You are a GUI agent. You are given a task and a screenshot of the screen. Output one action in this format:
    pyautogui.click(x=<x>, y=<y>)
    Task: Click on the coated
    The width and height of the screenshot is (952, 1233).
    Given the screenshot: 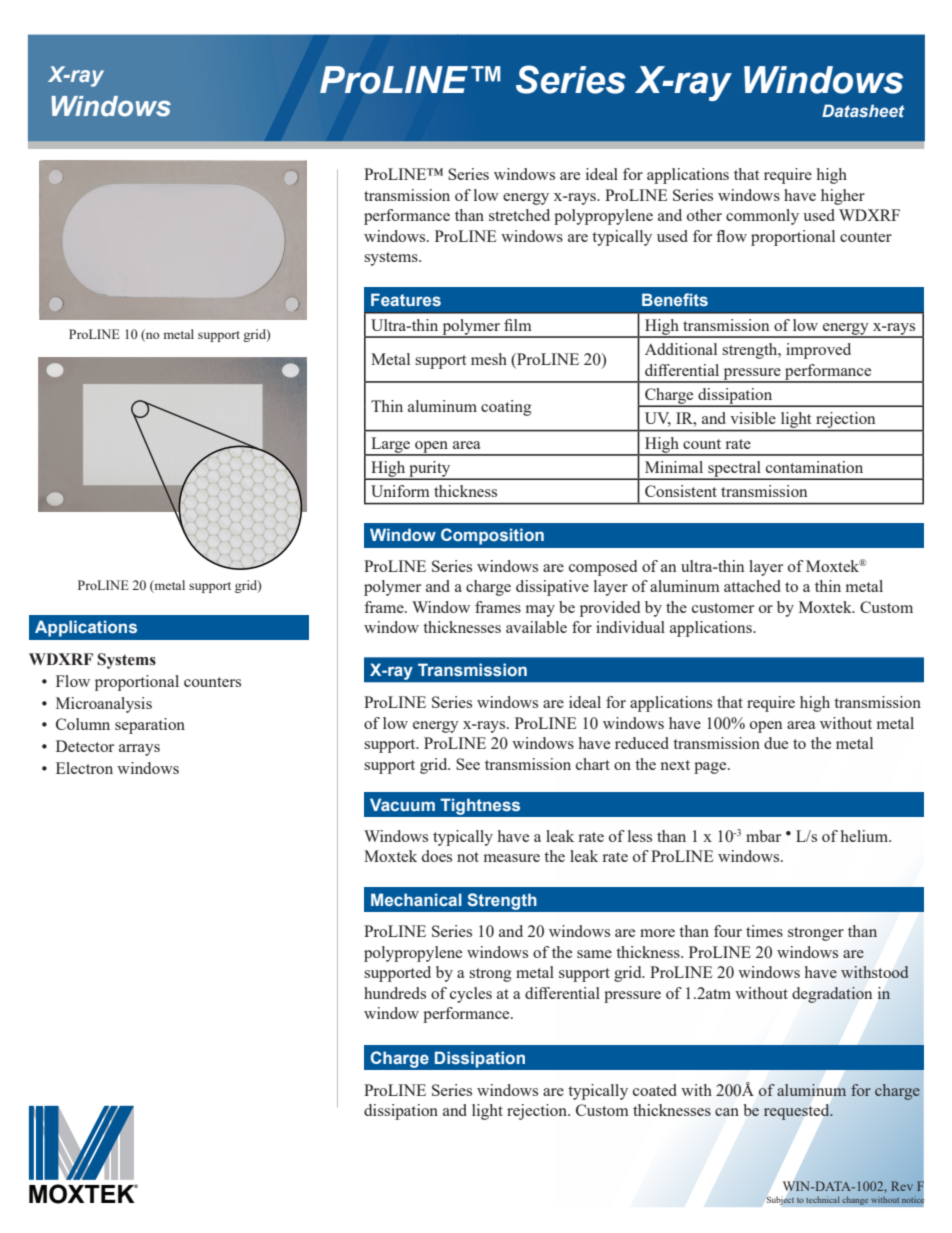 What is the action you would take?
    pyautogui.click(x=655, y=1090)
